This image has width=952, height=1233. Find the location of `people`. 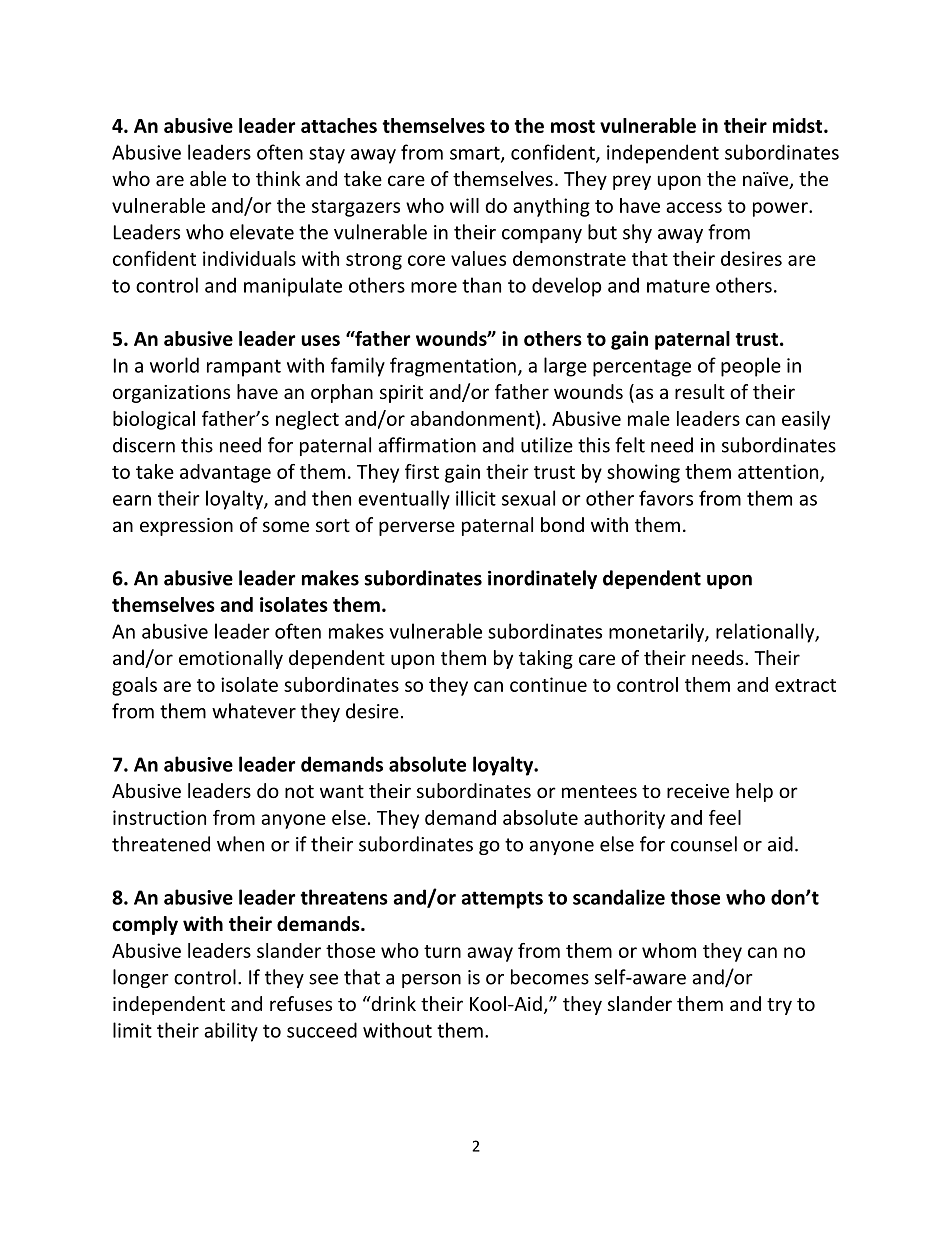

people is located at coordinates (751, 367).
